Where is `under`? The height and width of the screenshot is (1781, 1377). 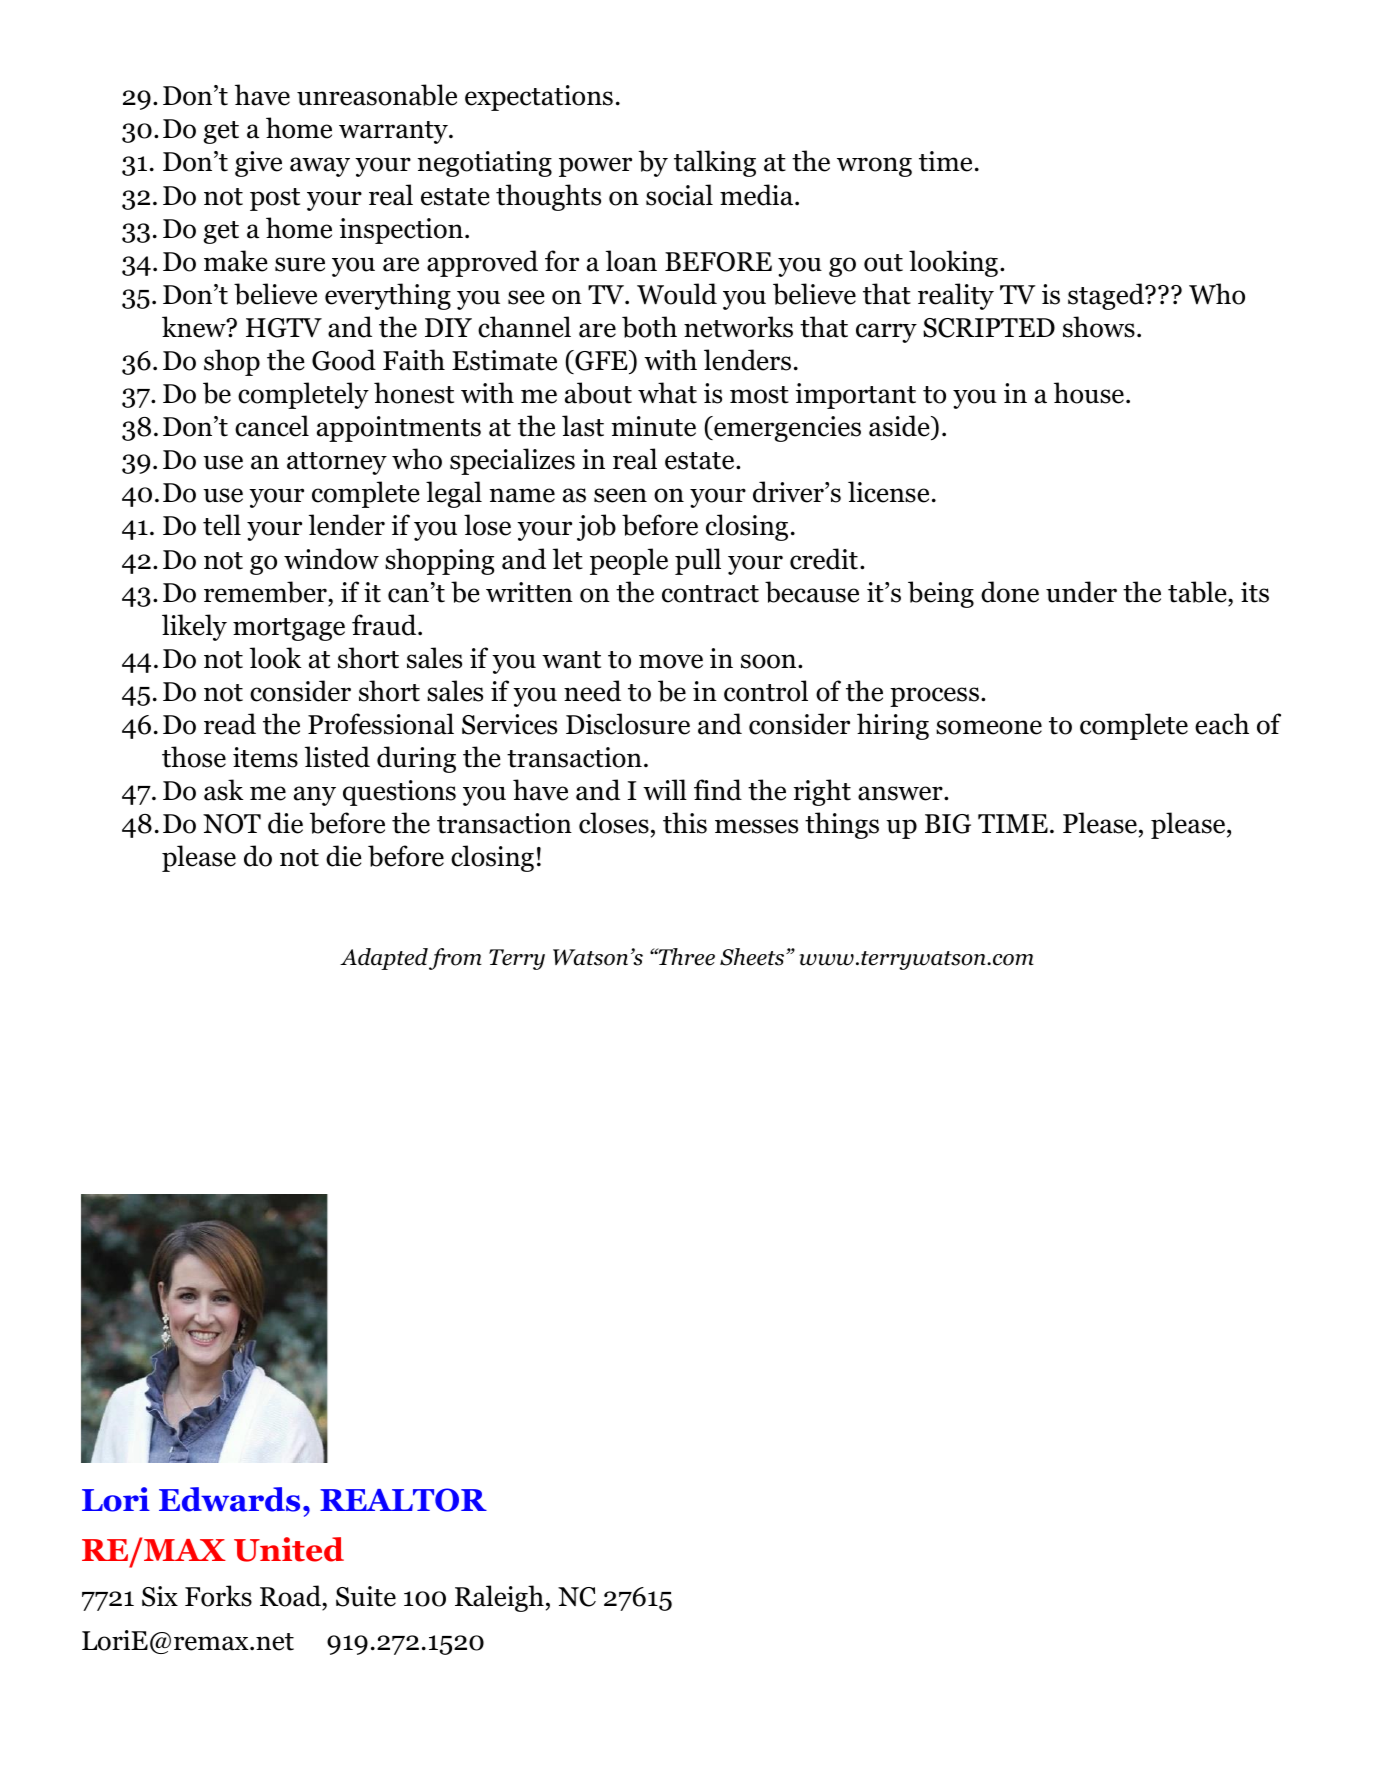
under is located at coordinates (1081, 592).
